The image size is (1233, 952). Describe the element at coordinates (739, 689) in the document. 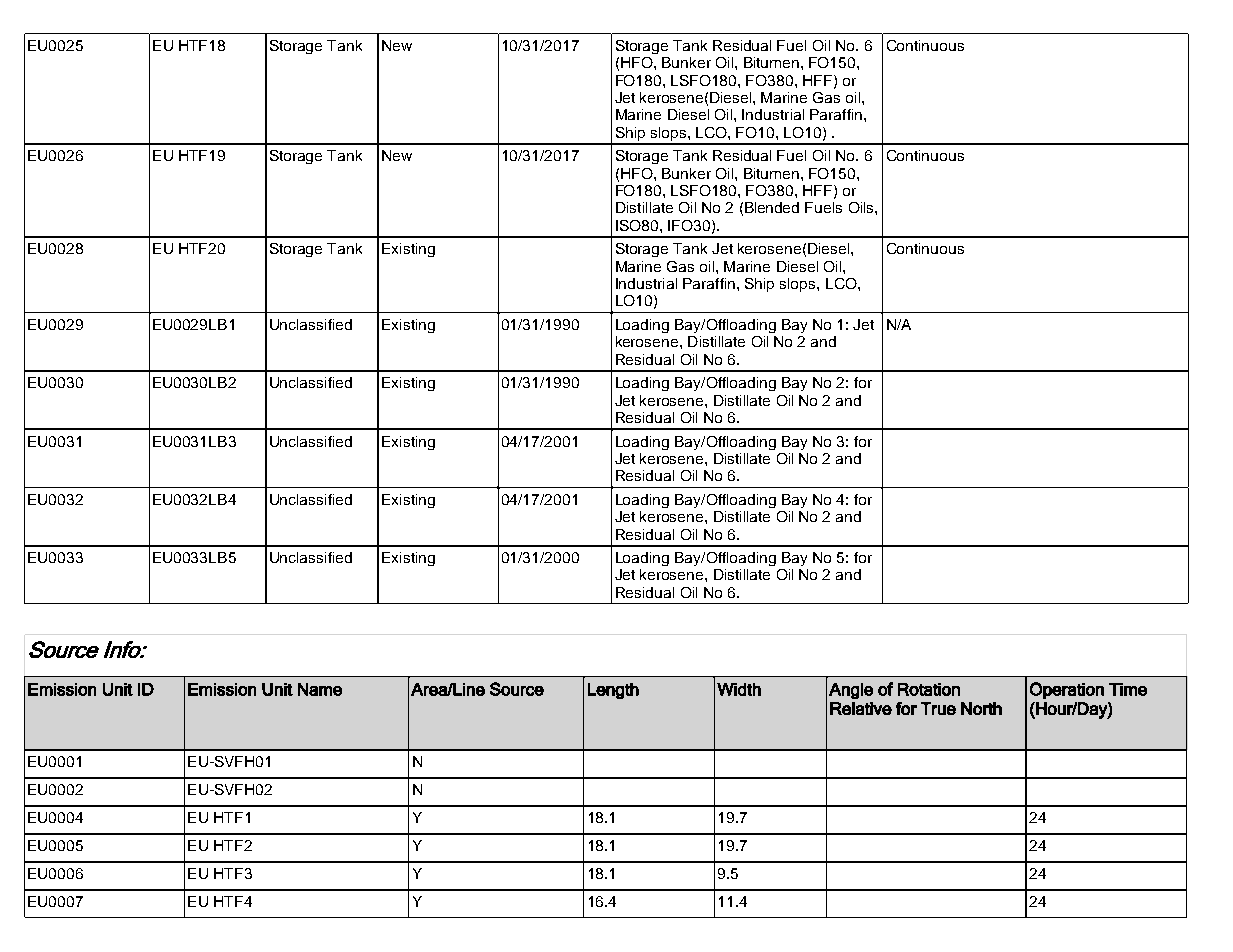

I see `Width` at that location.
